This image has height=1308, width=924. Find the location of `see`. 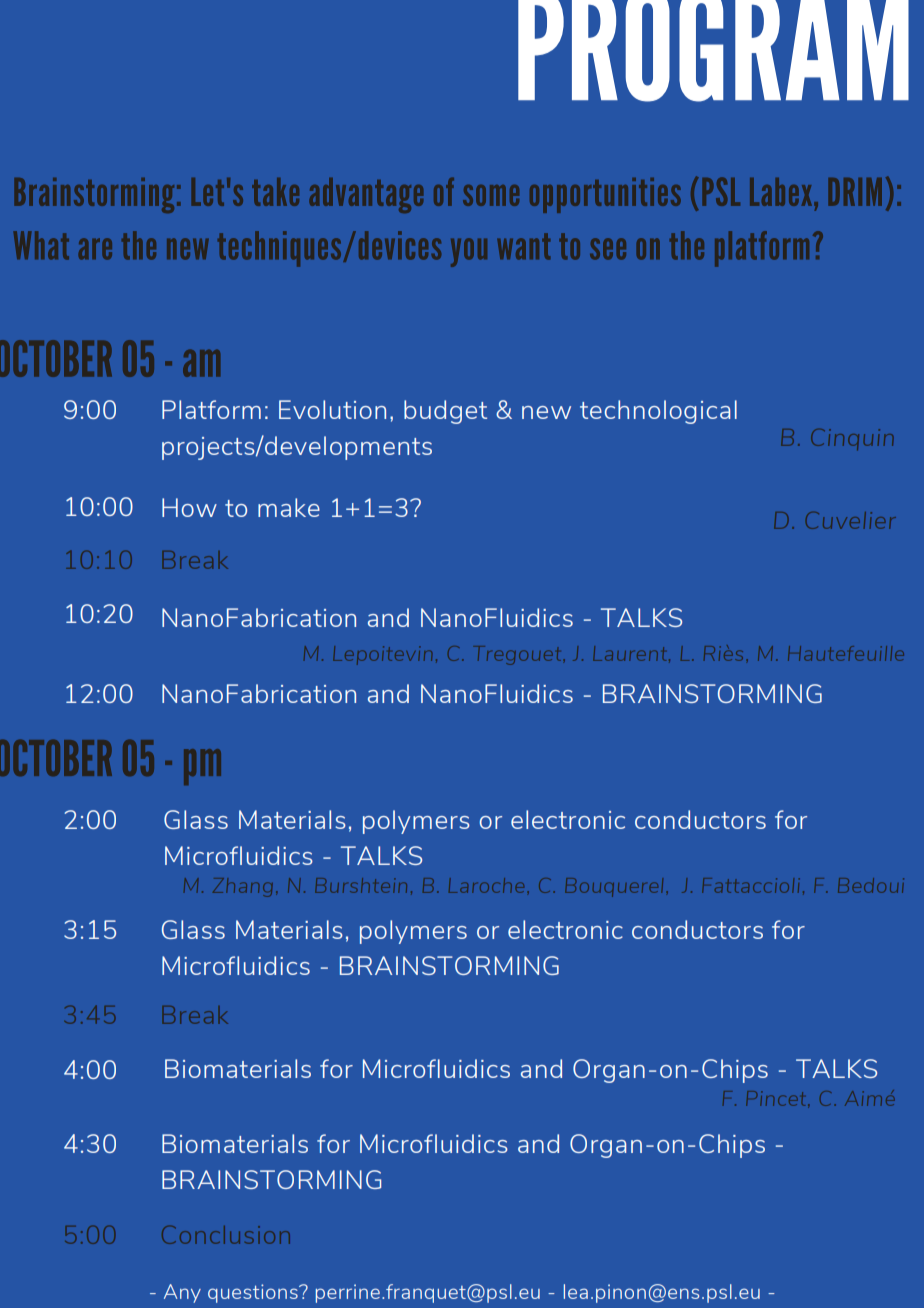

see is located at coordinates (608, 249).
